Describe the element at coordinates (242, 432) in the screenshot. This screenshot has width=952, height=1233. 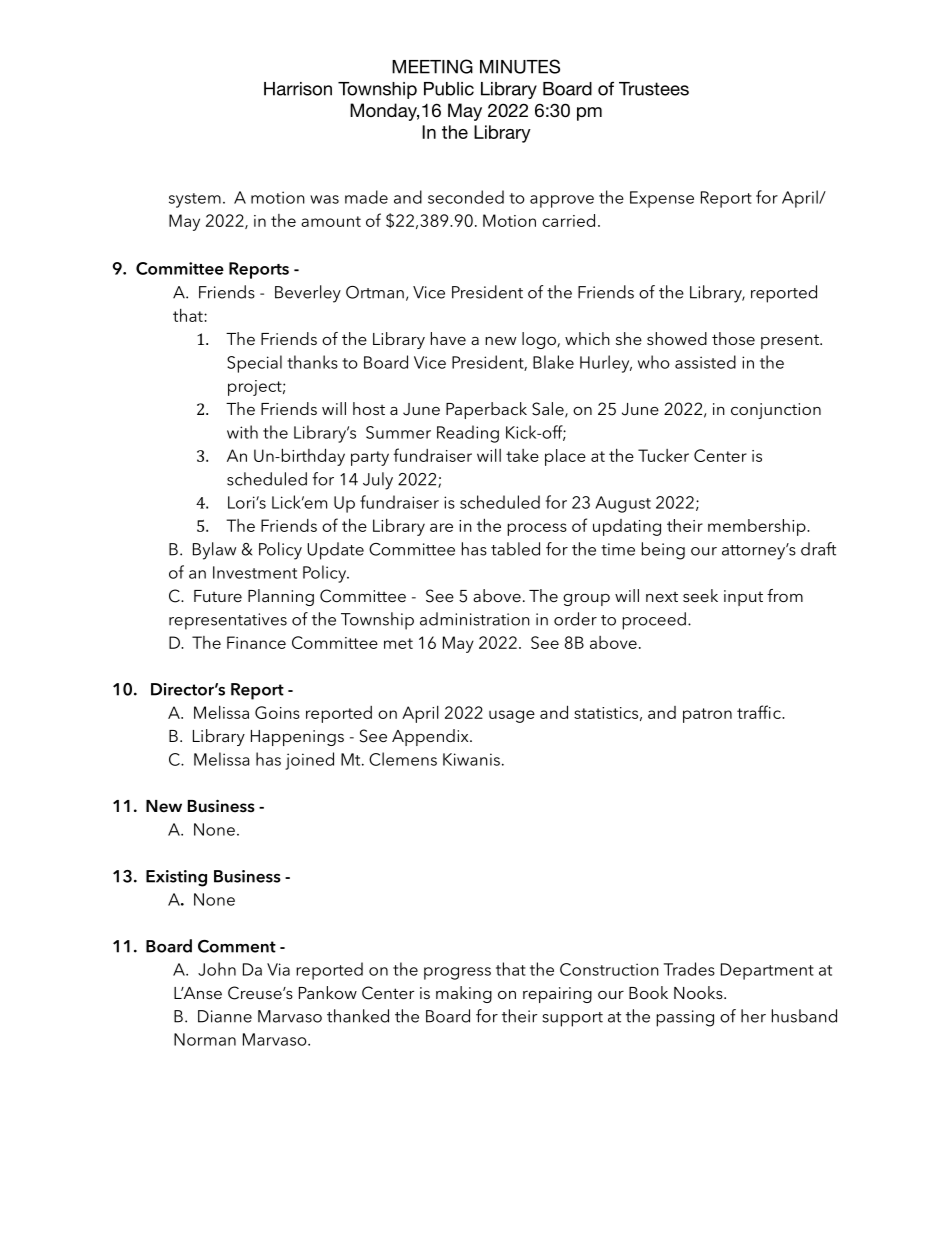
I see `with` at that location.
